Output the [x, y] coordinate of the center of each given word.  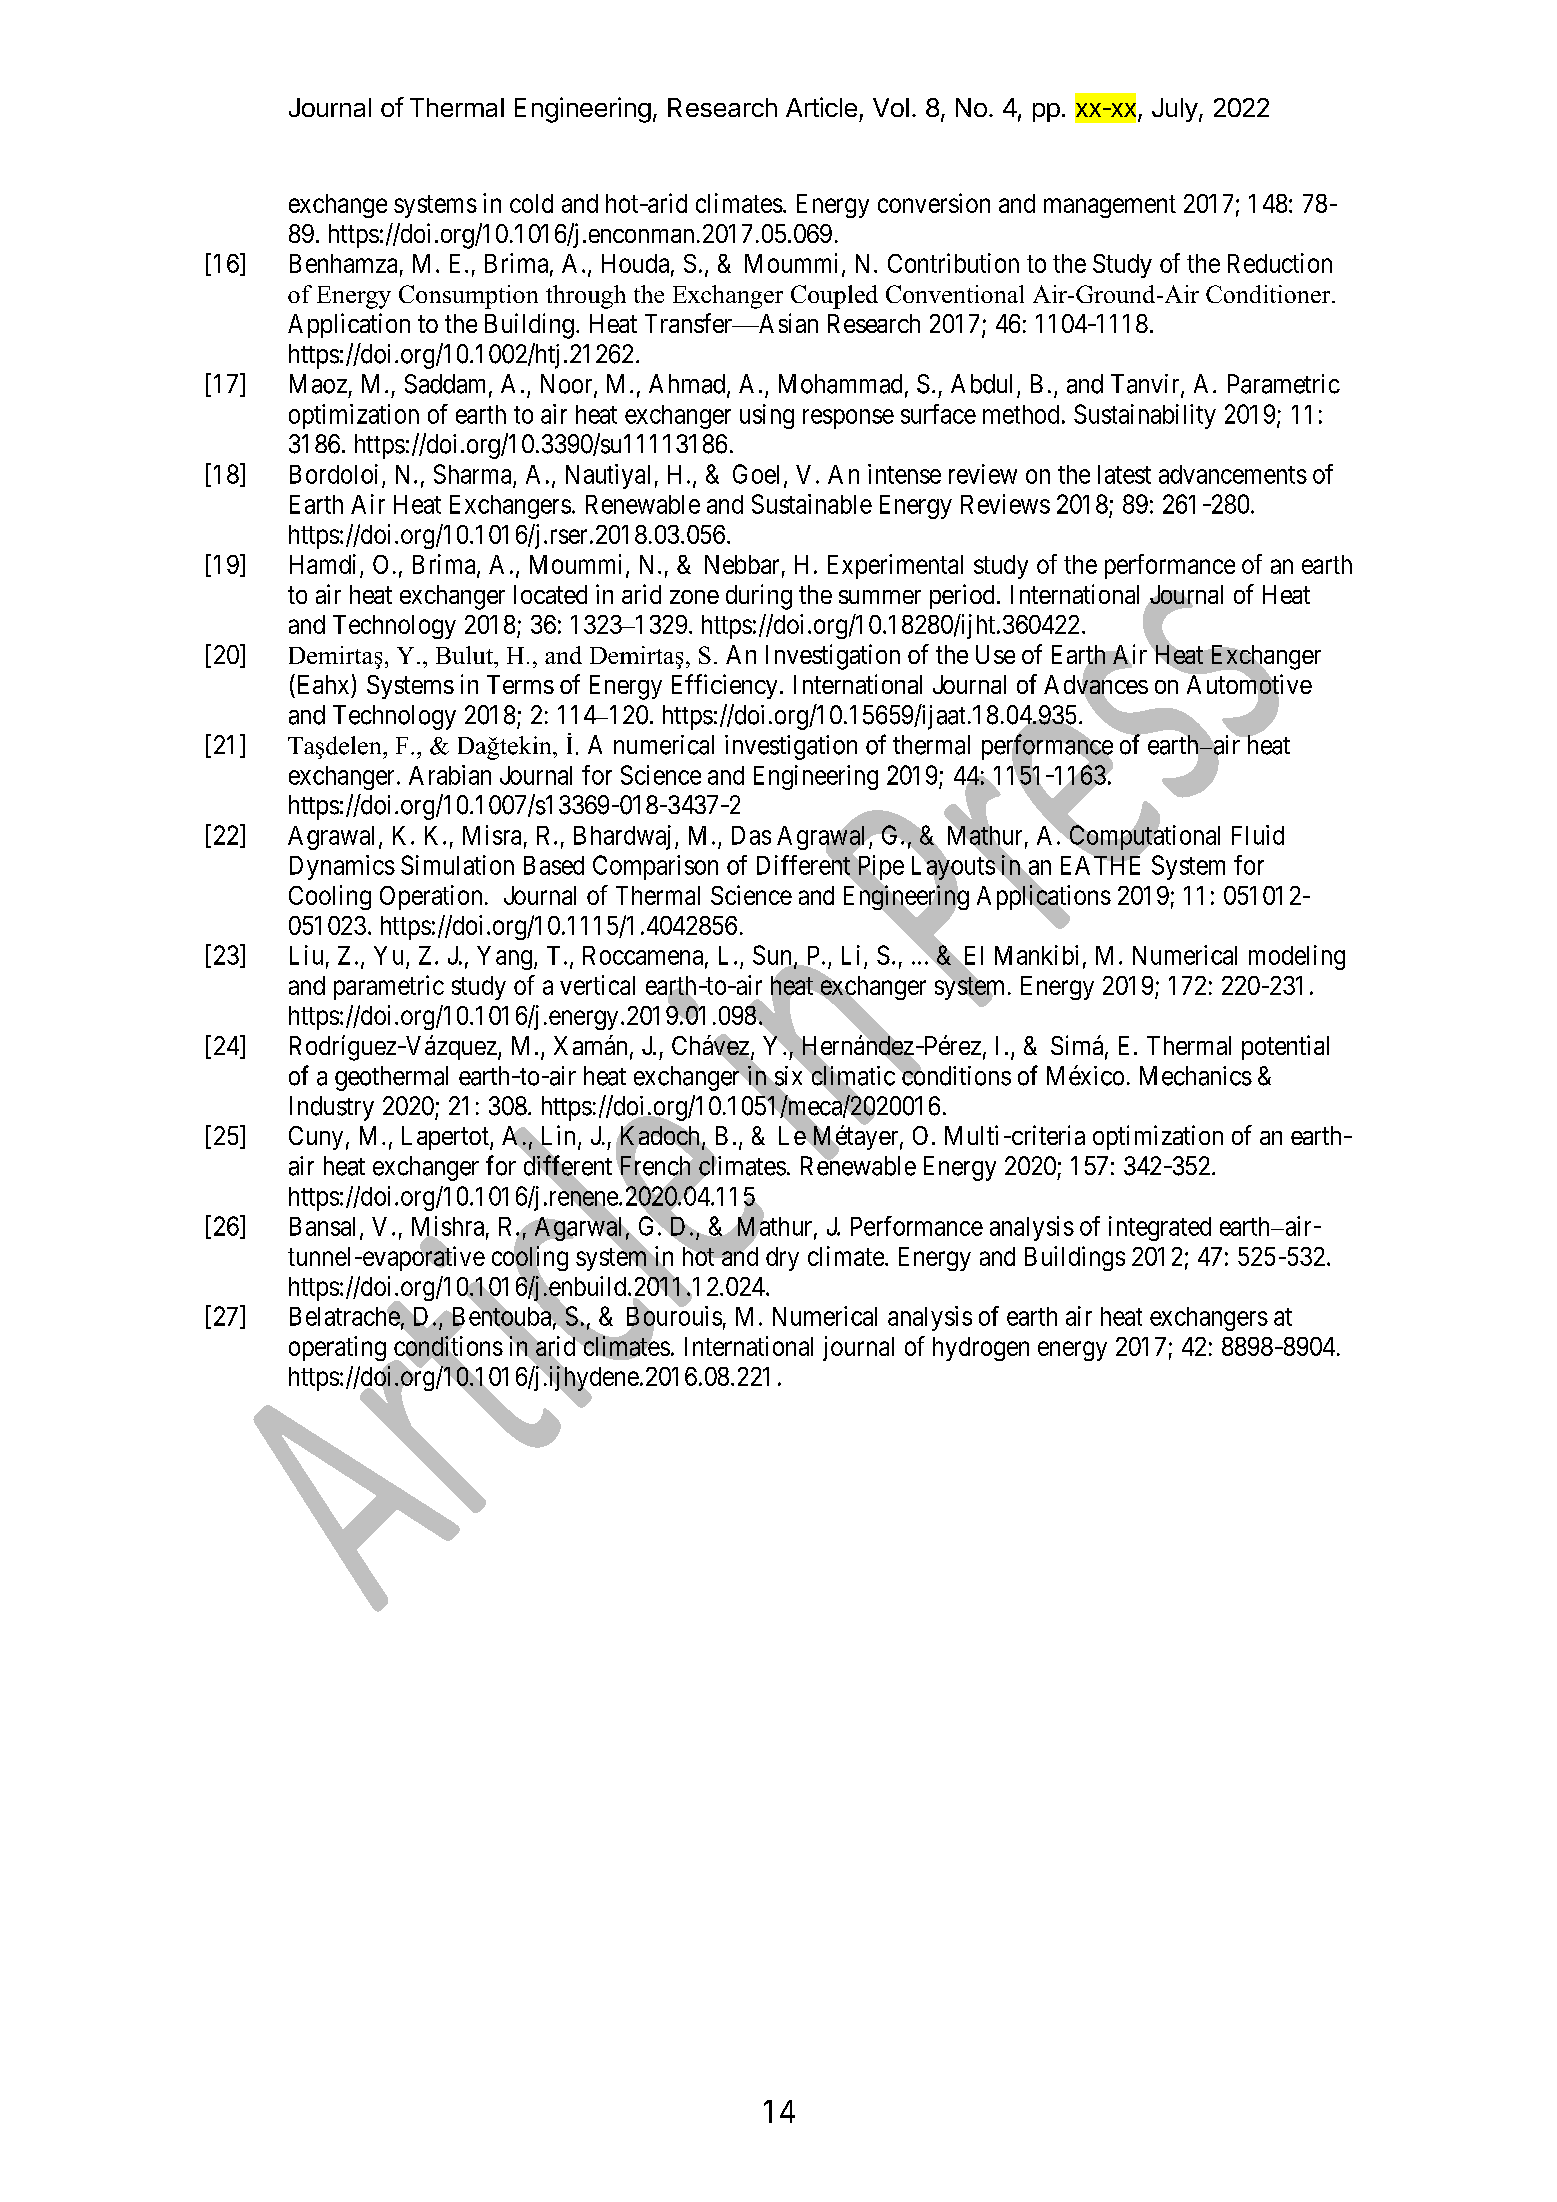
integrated [1160, 1228]
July [1175, 110]
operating [337, 1348]
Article [821, 107]
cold [531, 203]
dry [782, 1259]
